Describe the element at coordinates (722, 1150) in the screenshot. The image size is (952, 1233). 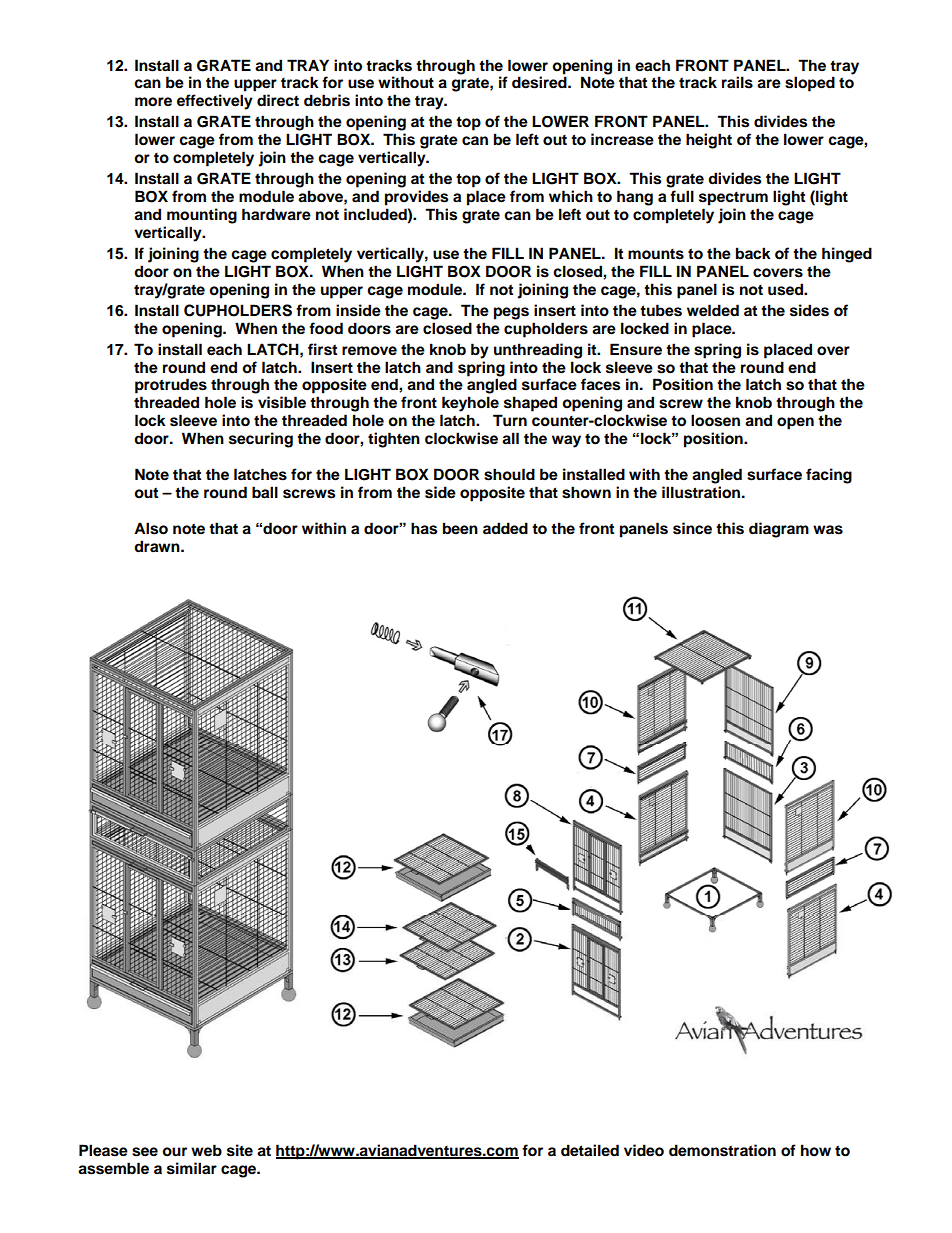
I see `demonstration` at that location.
